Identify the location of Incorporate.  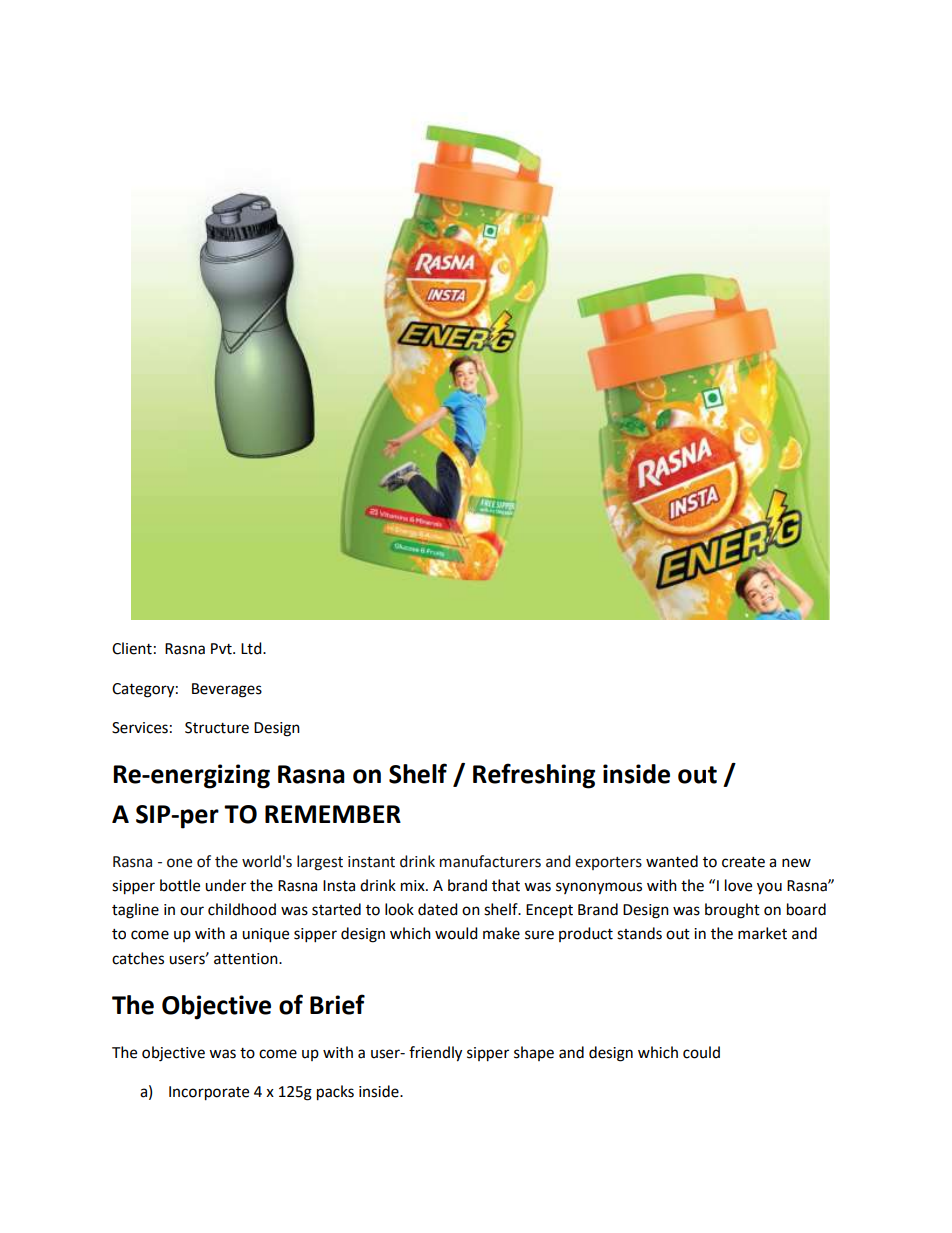
(209, 1093).
